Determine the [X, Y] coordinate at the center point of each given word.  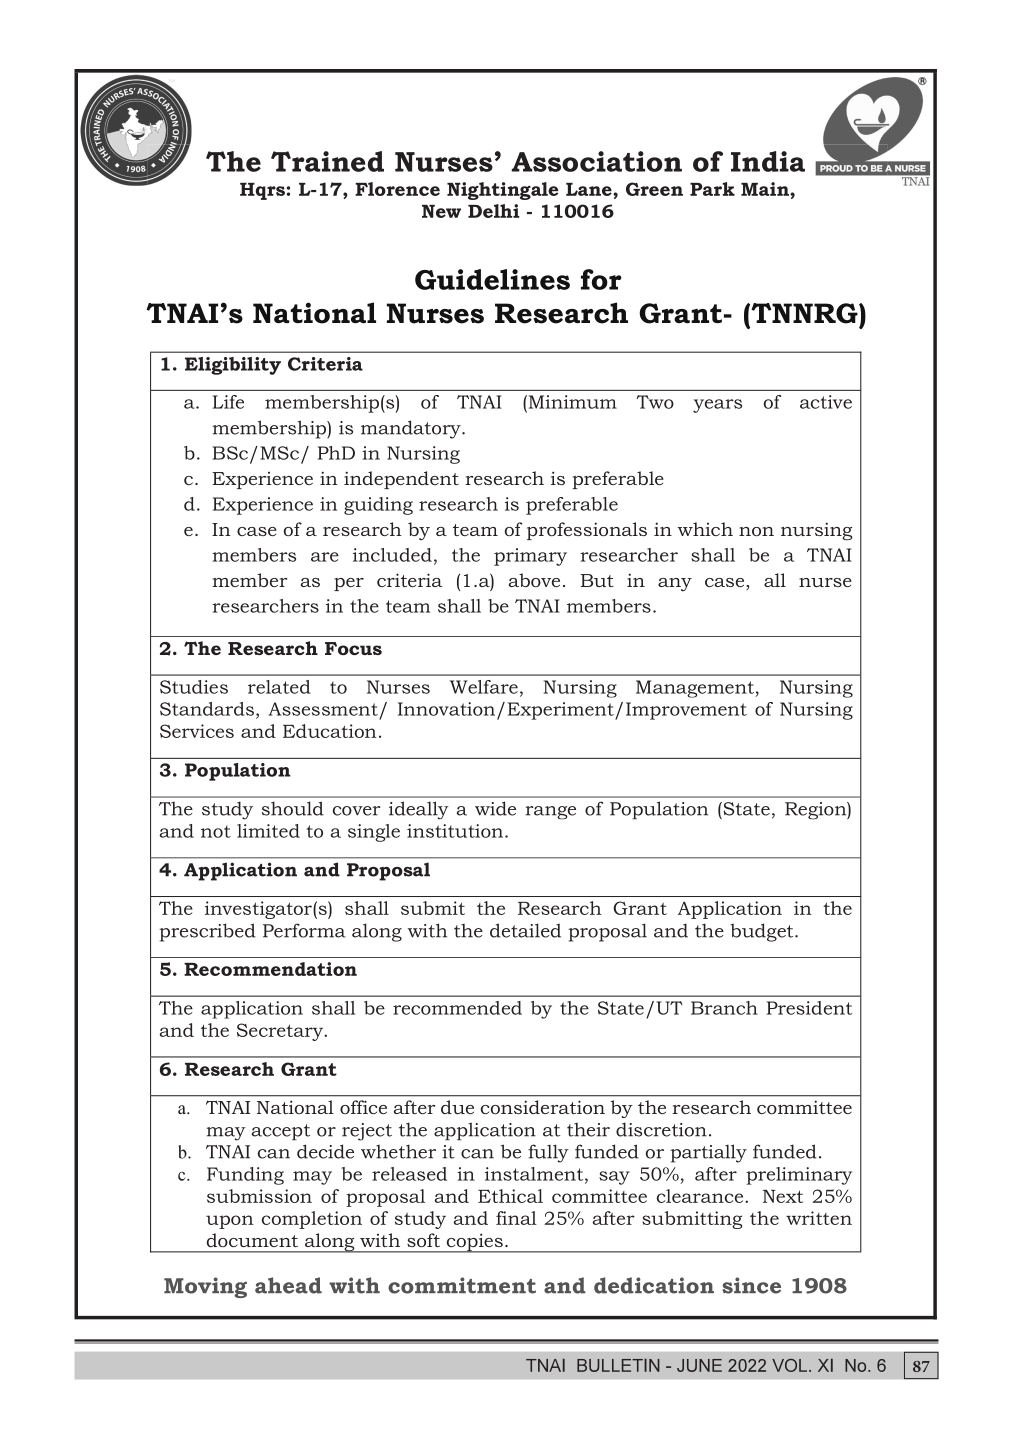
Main [766, 189]
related [279, 687]
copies [474, 1243]
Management [695, 689]
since [751, 1285]
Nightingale [502, 191]
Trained [327, 161]
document [252, 1240]
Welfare [484, 687]
